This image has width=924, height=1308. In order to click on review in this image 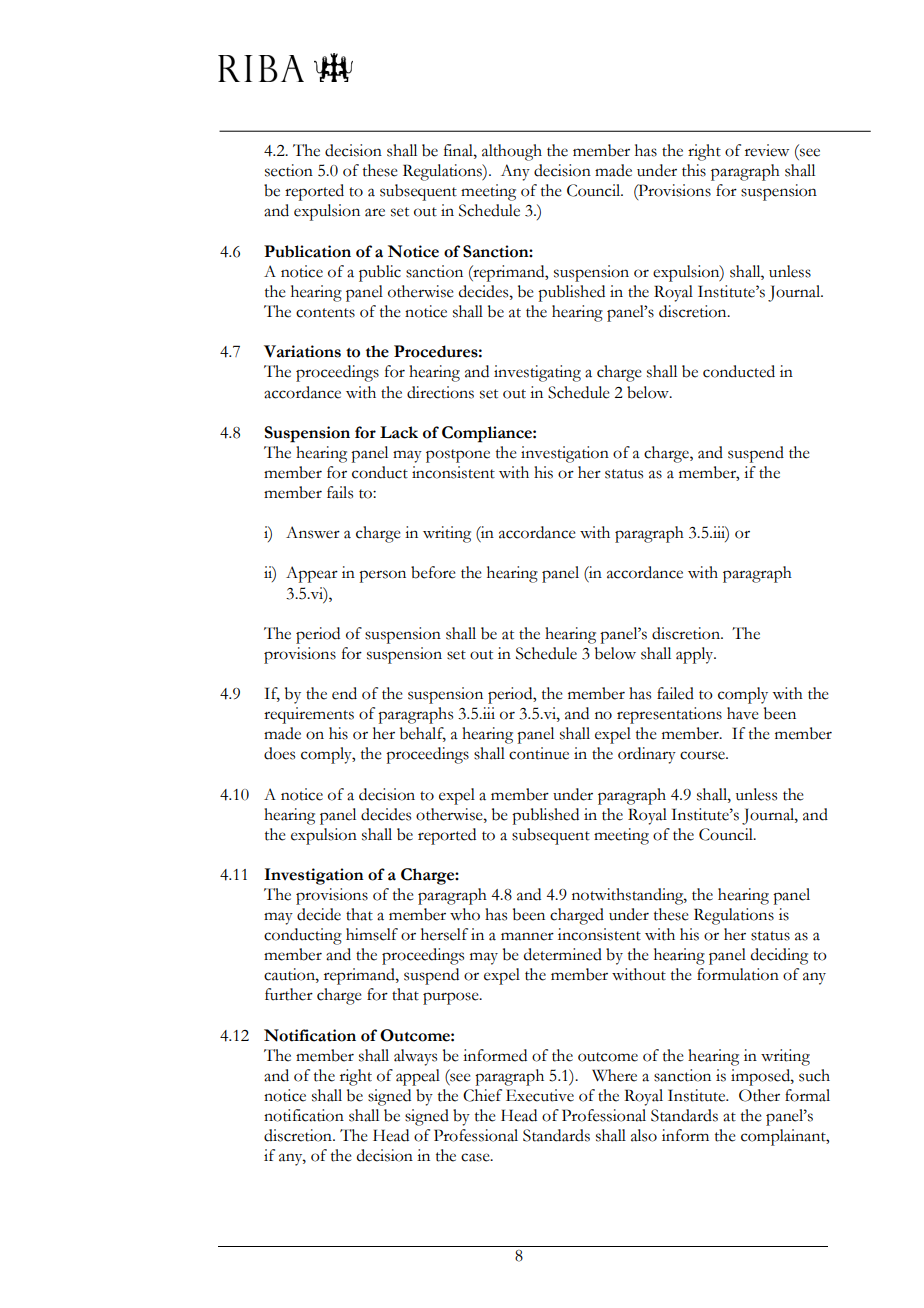, I will do `click(767, 150)`.
